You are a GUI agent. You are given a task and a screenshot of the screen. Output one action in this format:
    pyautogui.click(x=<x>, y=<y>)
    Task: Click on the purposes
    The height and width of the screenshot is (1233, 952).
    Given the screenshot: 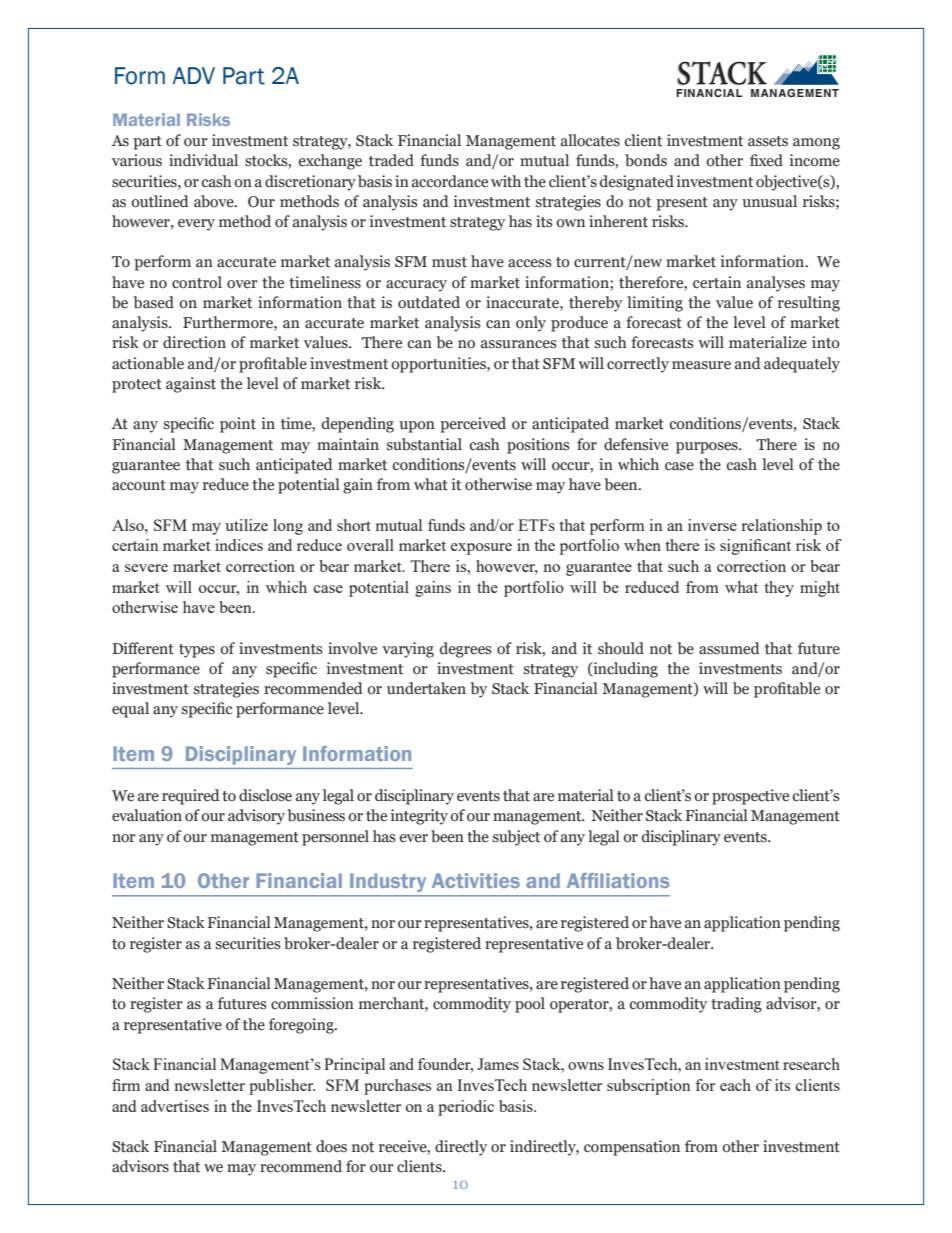 What is the action you would take?
    pyautogui.click(x=708, y=448)
